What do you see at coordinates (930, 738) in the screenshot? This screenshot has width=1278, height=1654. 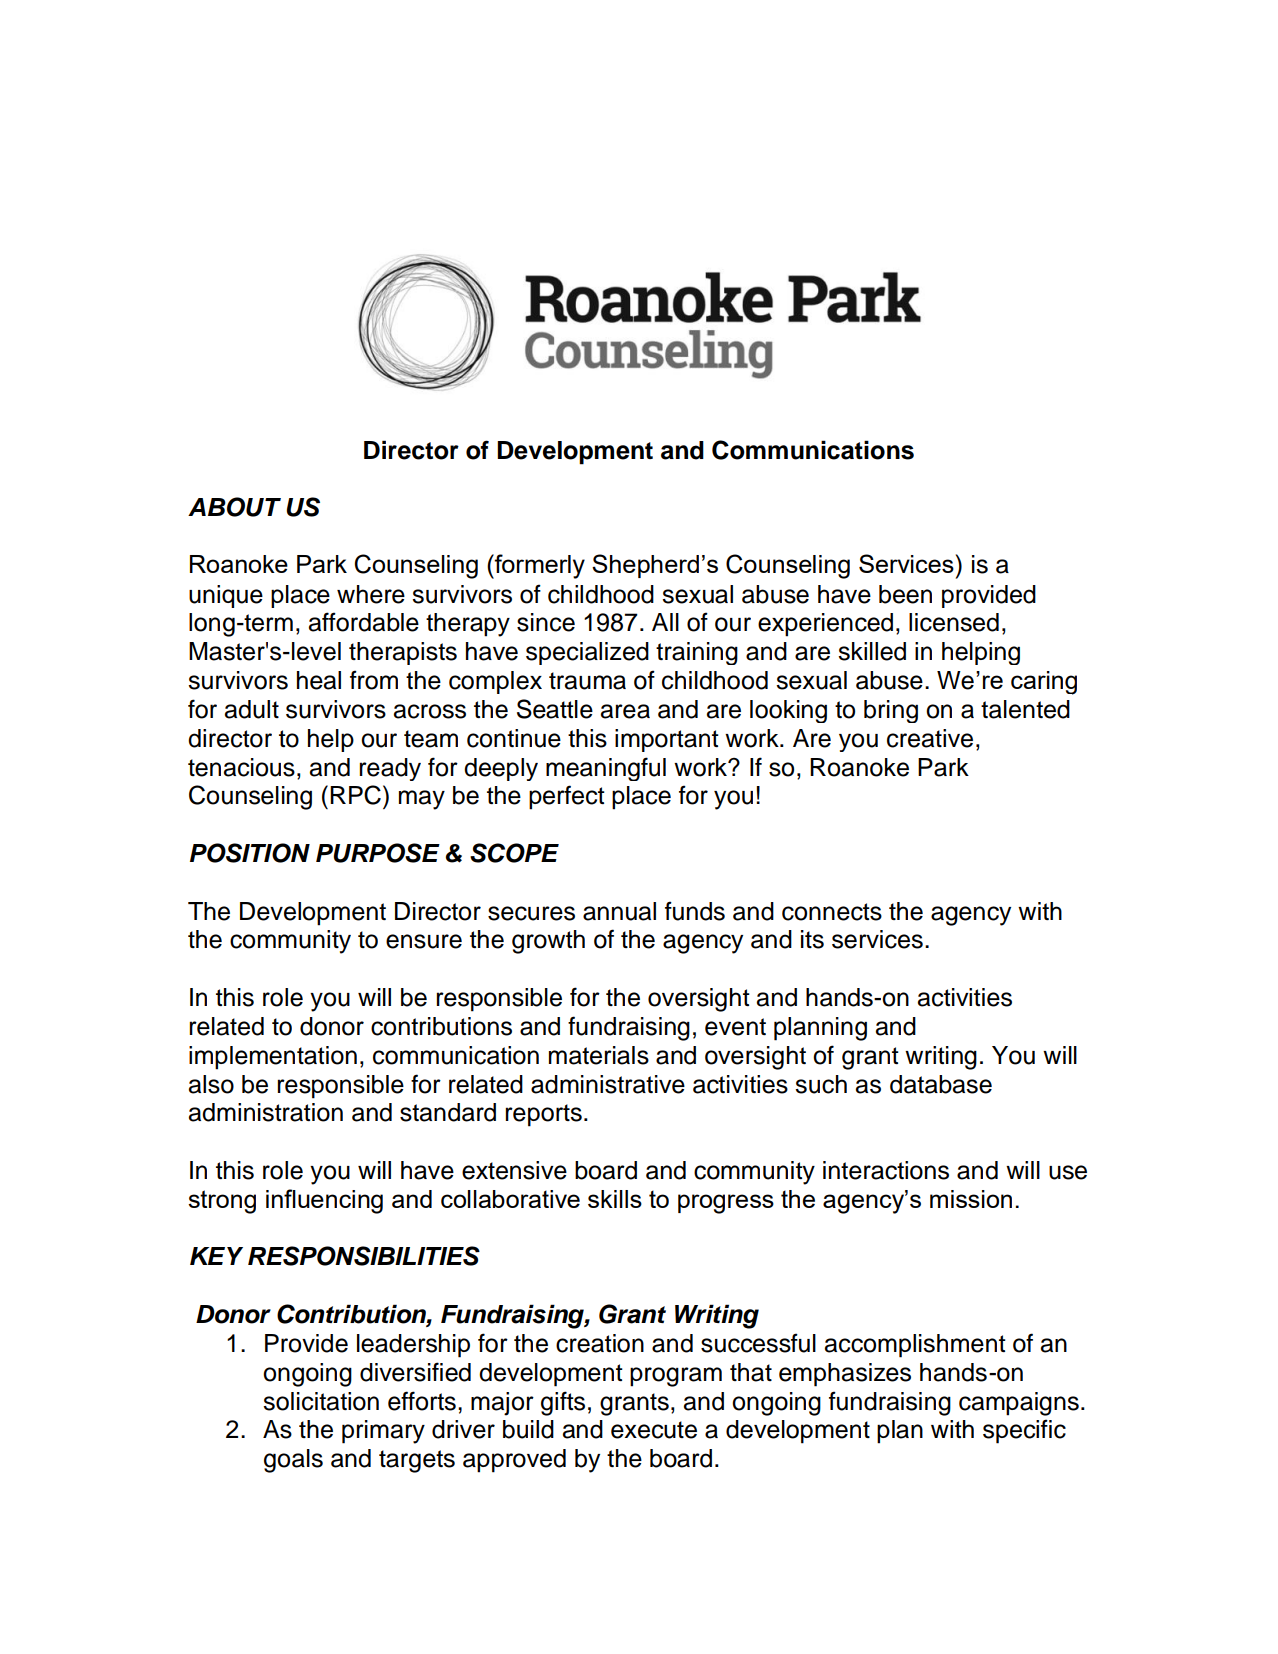 I see `creative` at bounding box center [930, 738].
